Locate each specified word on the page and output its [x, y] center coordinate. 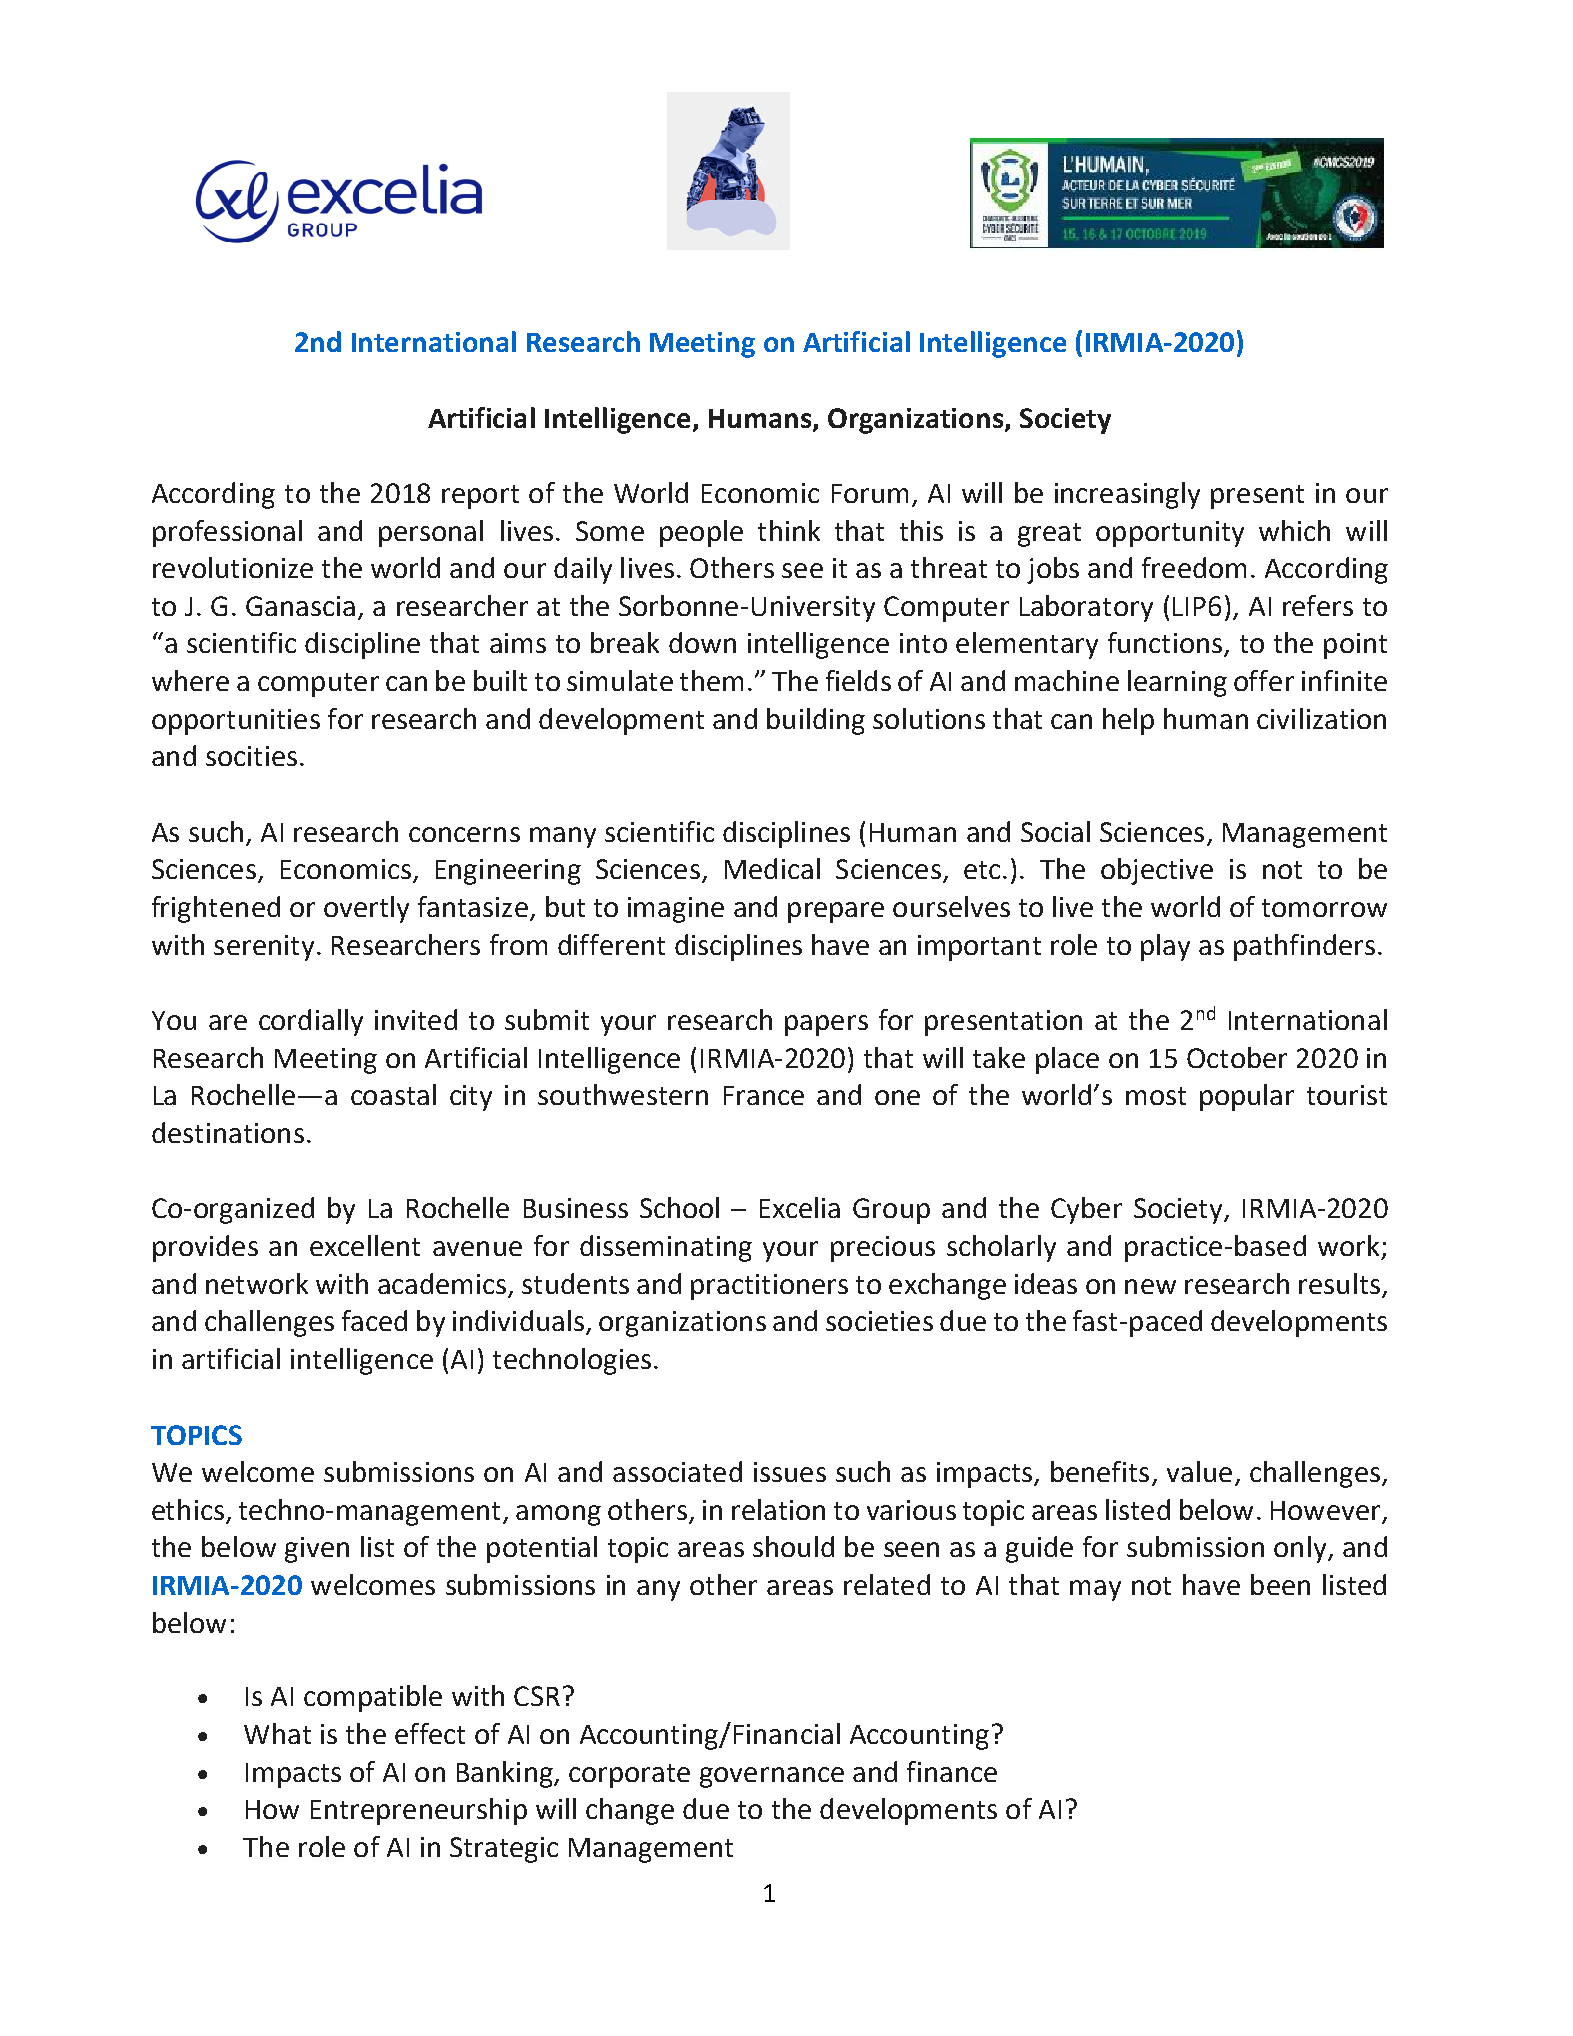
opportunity [1170, 534]
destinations [228, 1132]
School [679, 1207]
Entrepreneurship [419, 1811]
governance [772, 1777]
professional [227, 533]
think [789, 530]
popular [1247, 1097]
